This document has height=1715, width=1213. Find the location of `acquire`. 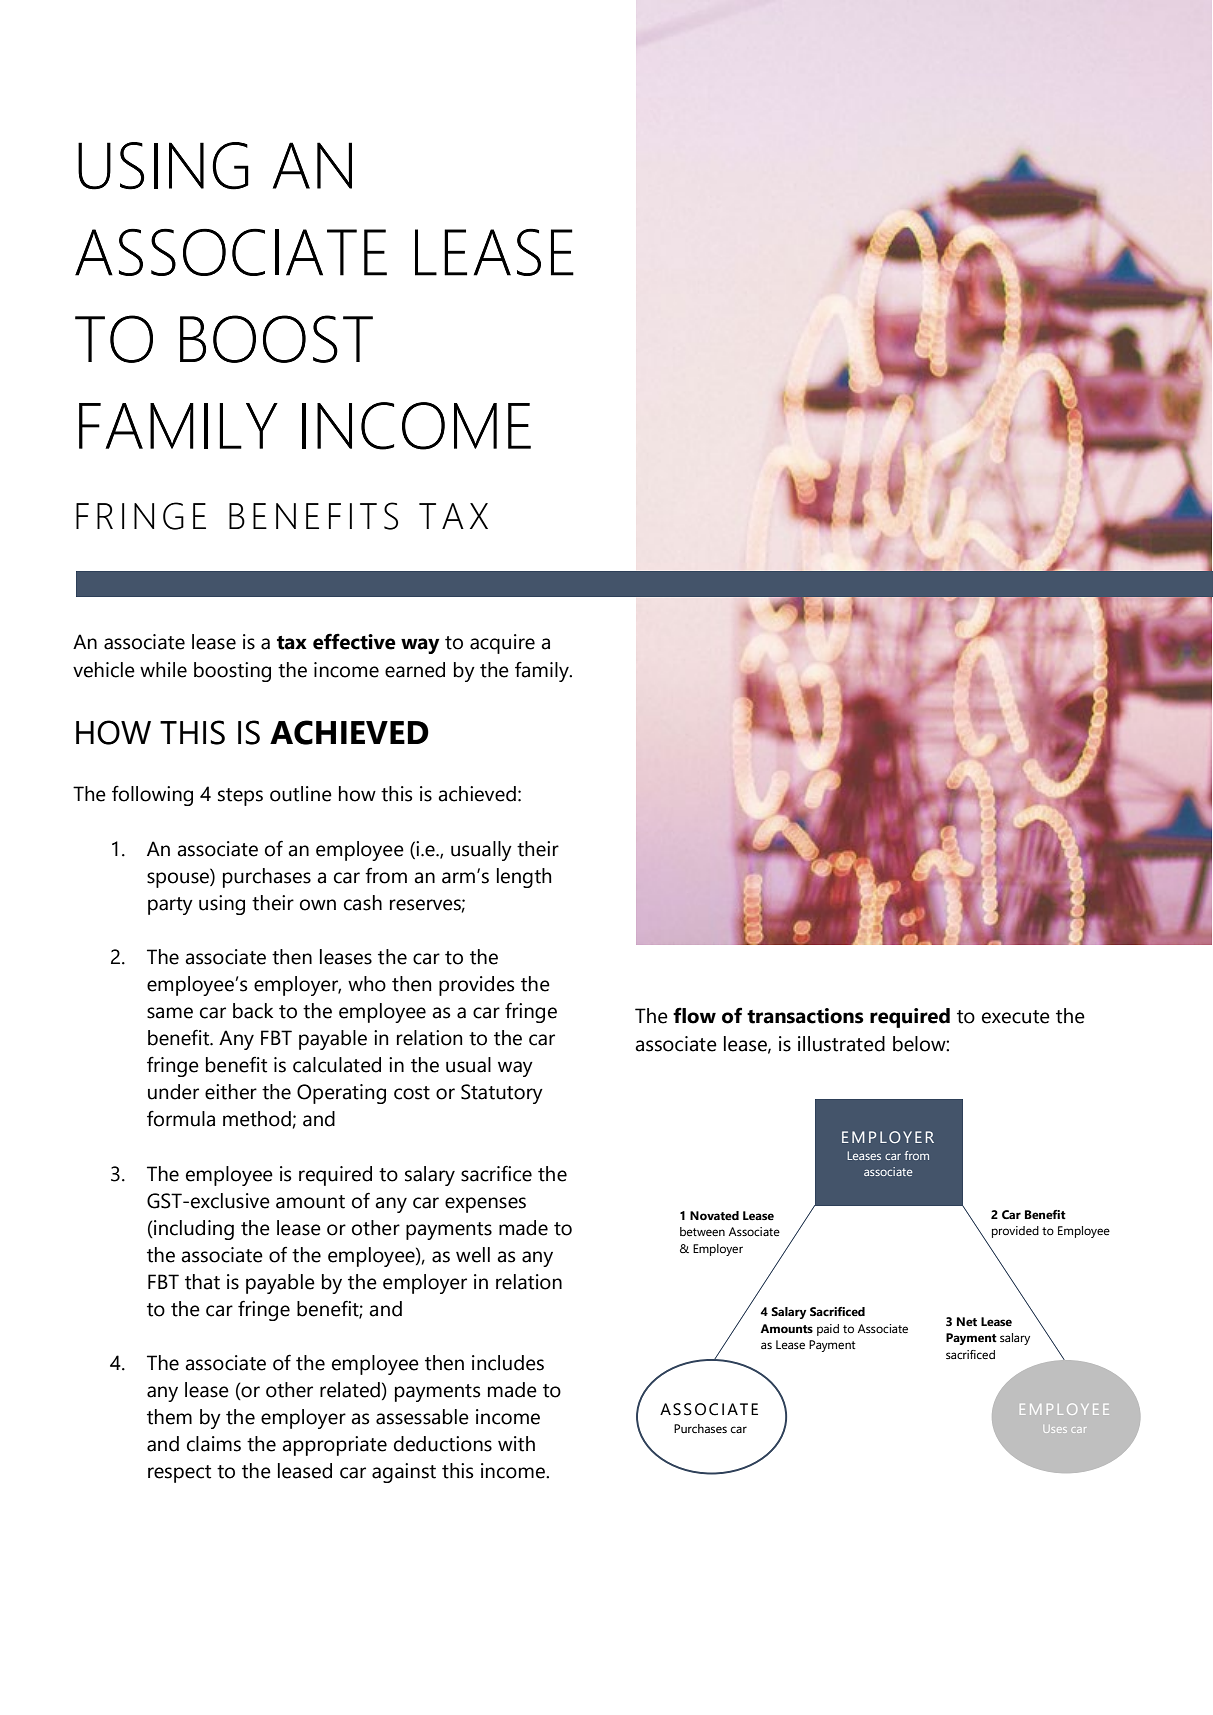

acquire is located at coordinates (502, 644).
